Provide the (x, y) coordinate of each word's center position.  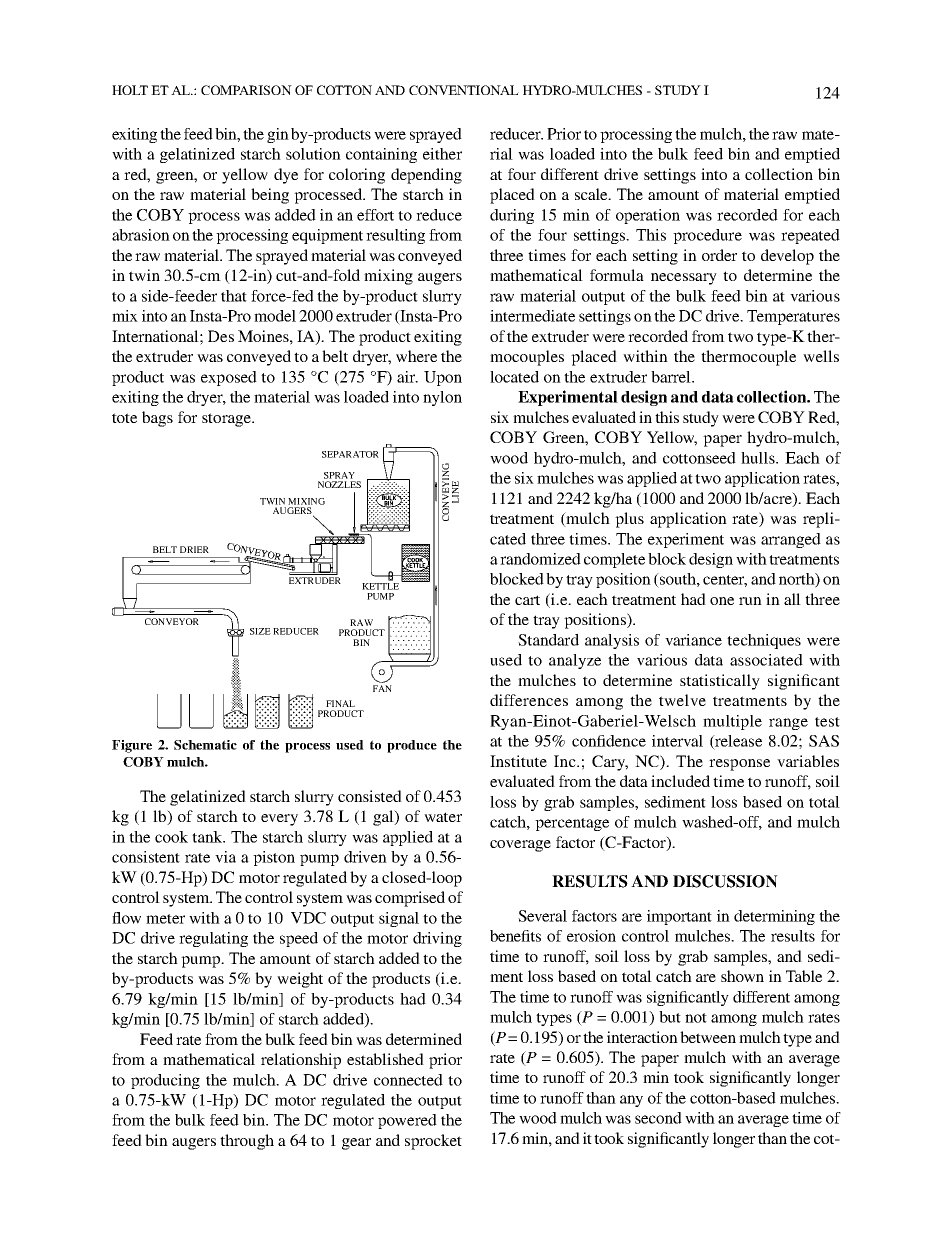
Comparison (246, 90)
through (247, 1142)
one (722, 601)
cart (527, 600)
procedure (707, 236)
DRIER (194, 549)
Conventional (464, 90)
